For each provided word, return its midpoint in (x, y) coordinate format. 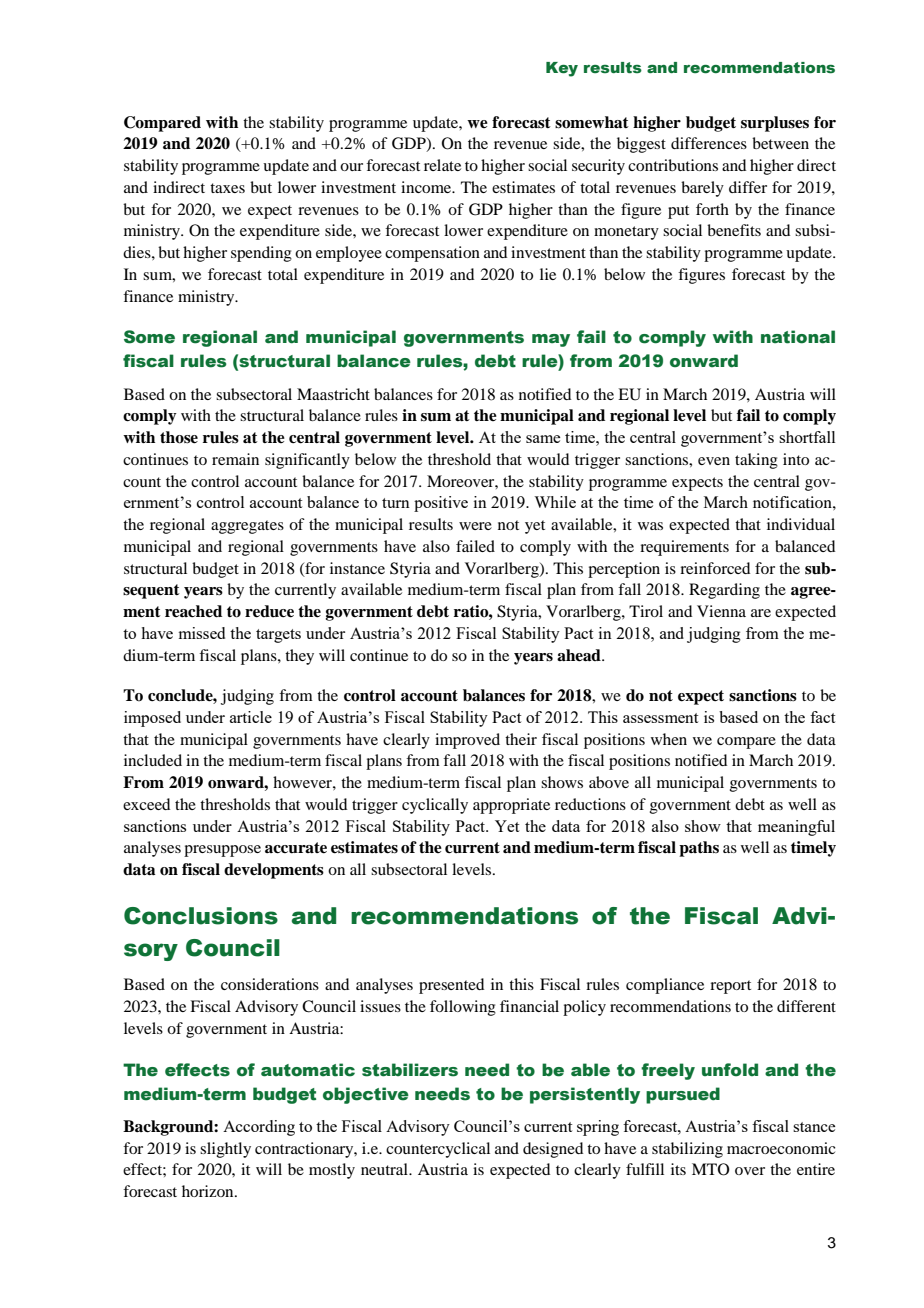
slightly (225, 1150)
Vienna (721, 611)
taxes (227, 188)
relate (442, 165)
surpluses (775, 124)
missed (202, 633)
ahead (580, 655)
